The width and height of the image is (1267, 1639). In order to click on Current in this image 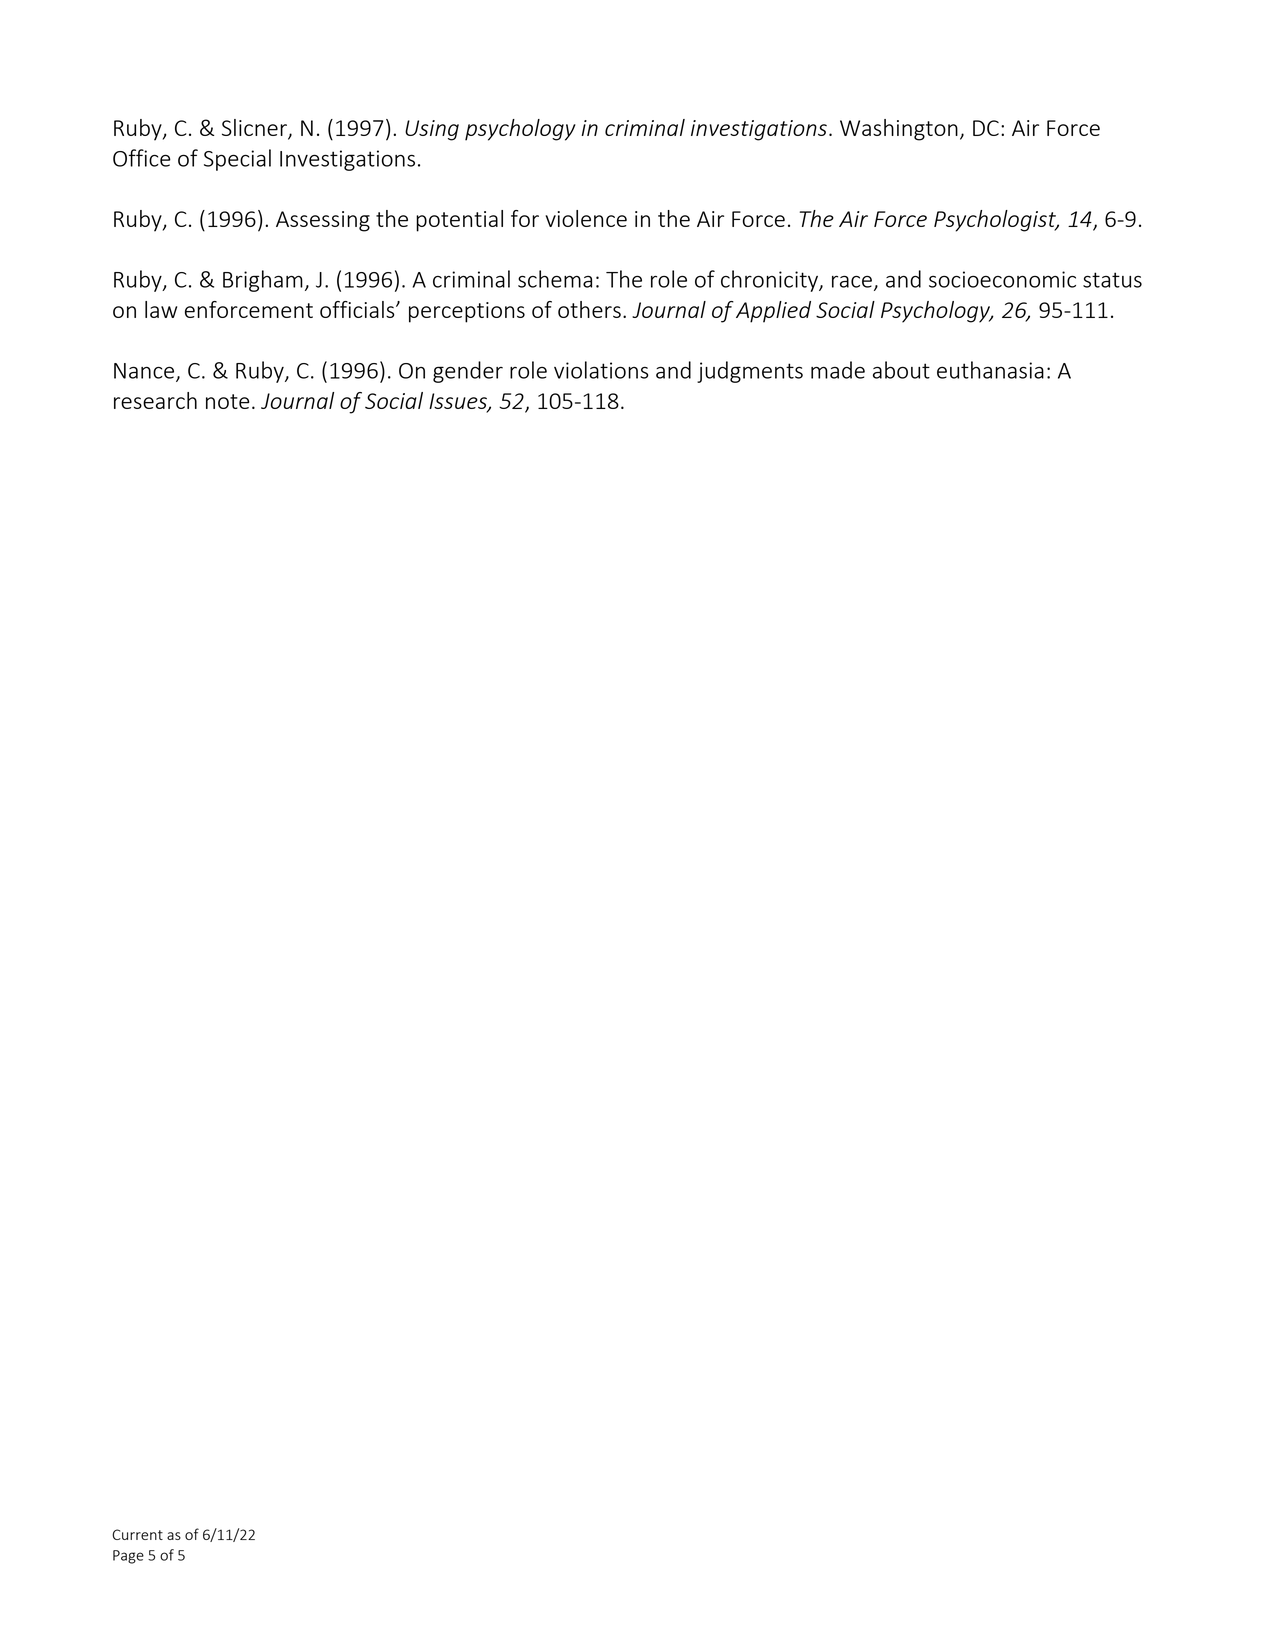, I will do `click(137, 1534)`.
